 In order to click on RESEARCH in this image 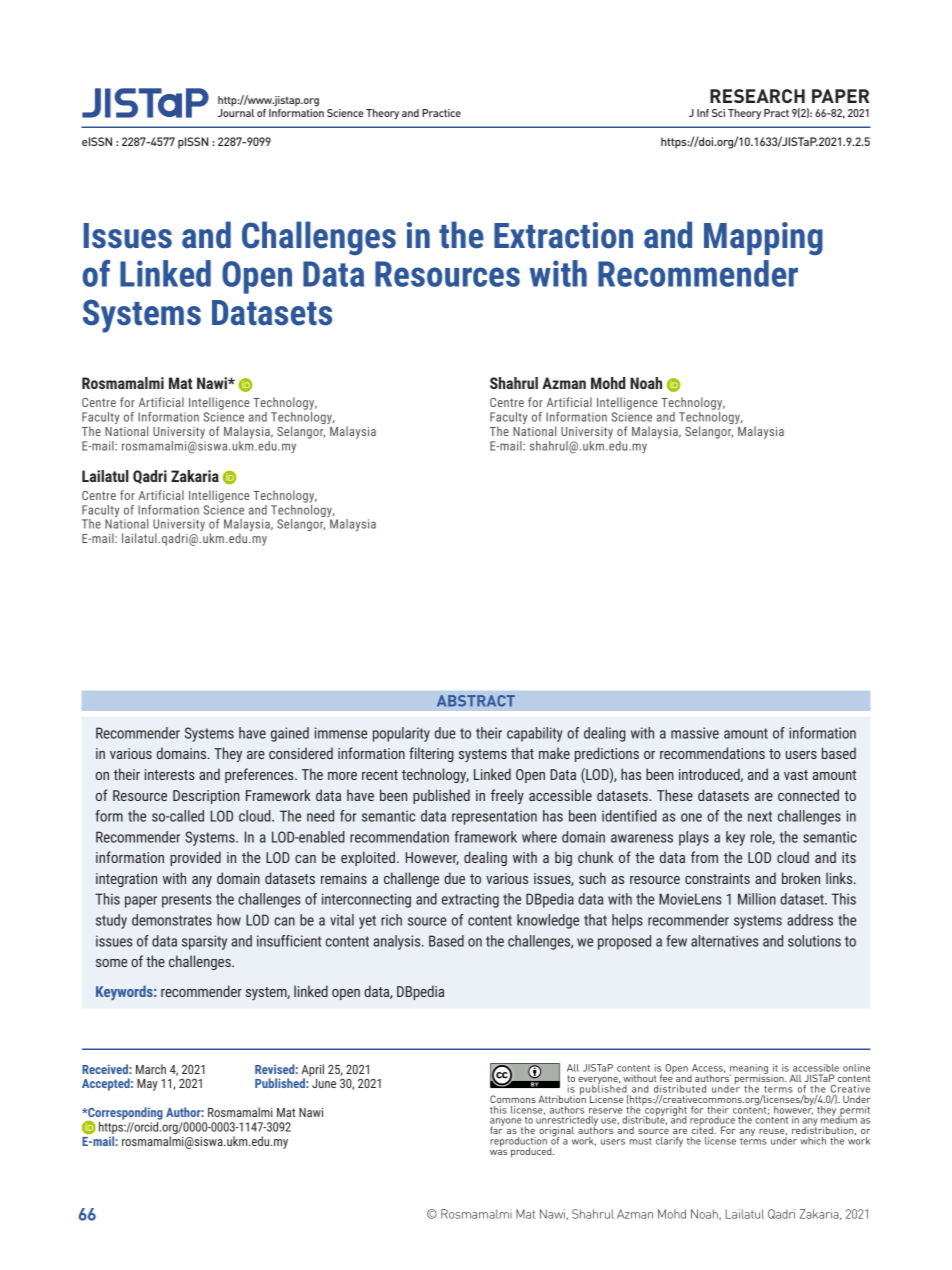, I will do `click(757, 96)`.
